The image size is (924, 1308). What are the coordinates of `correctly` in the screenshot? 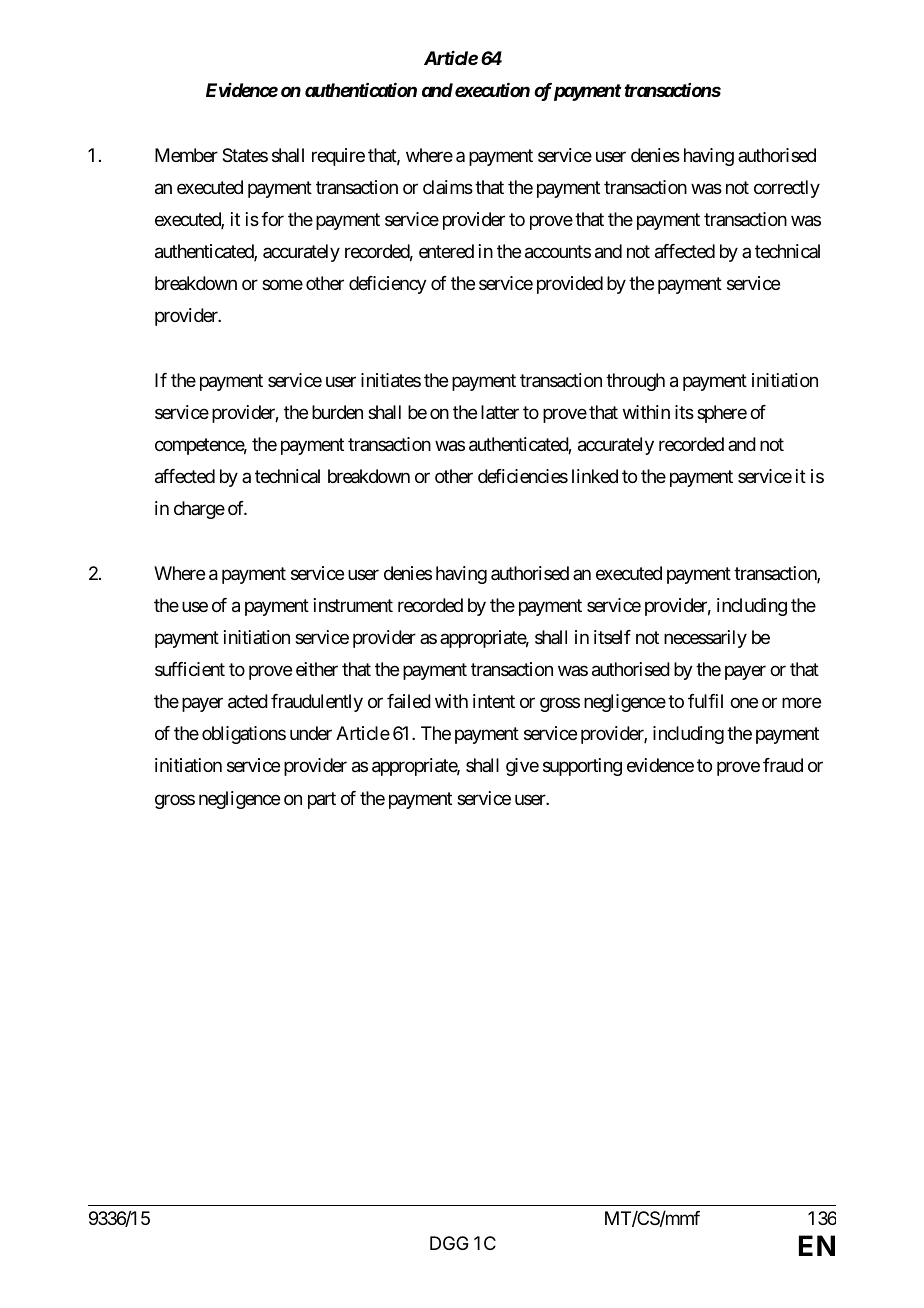 It's located at (787, 189).
